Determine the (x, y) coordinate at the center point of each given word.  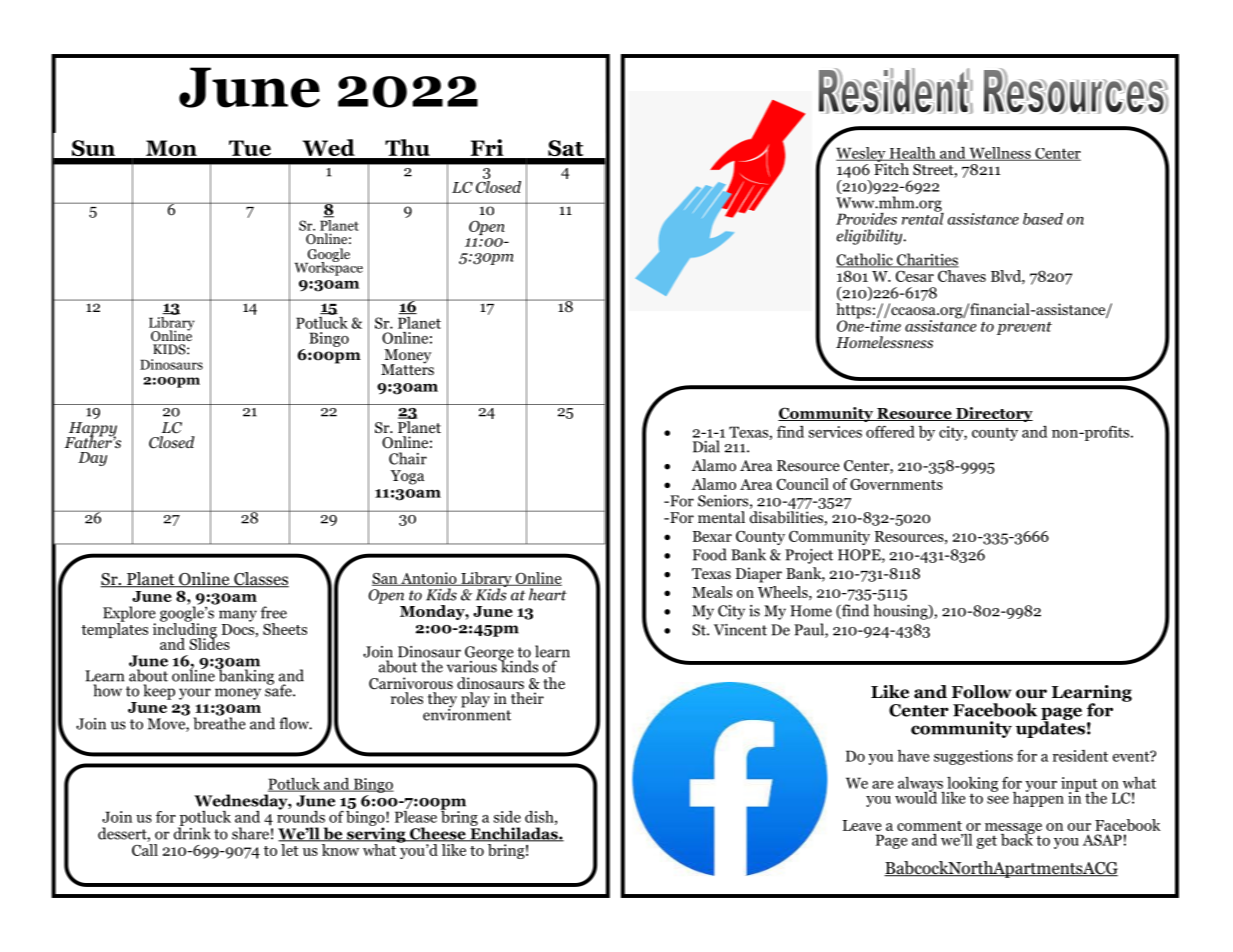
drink (192, 832)
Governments (896, 484)
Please (416, 815)
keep (159, 692)
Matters (407, 368)
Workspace (329, 267)
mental (721, 517)
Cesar (915, 276)
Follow (981, 692)
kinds (518, 665)
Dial (706, 446)
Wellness (1000, 154)
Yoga (408, 477)
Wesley (862, 155)
